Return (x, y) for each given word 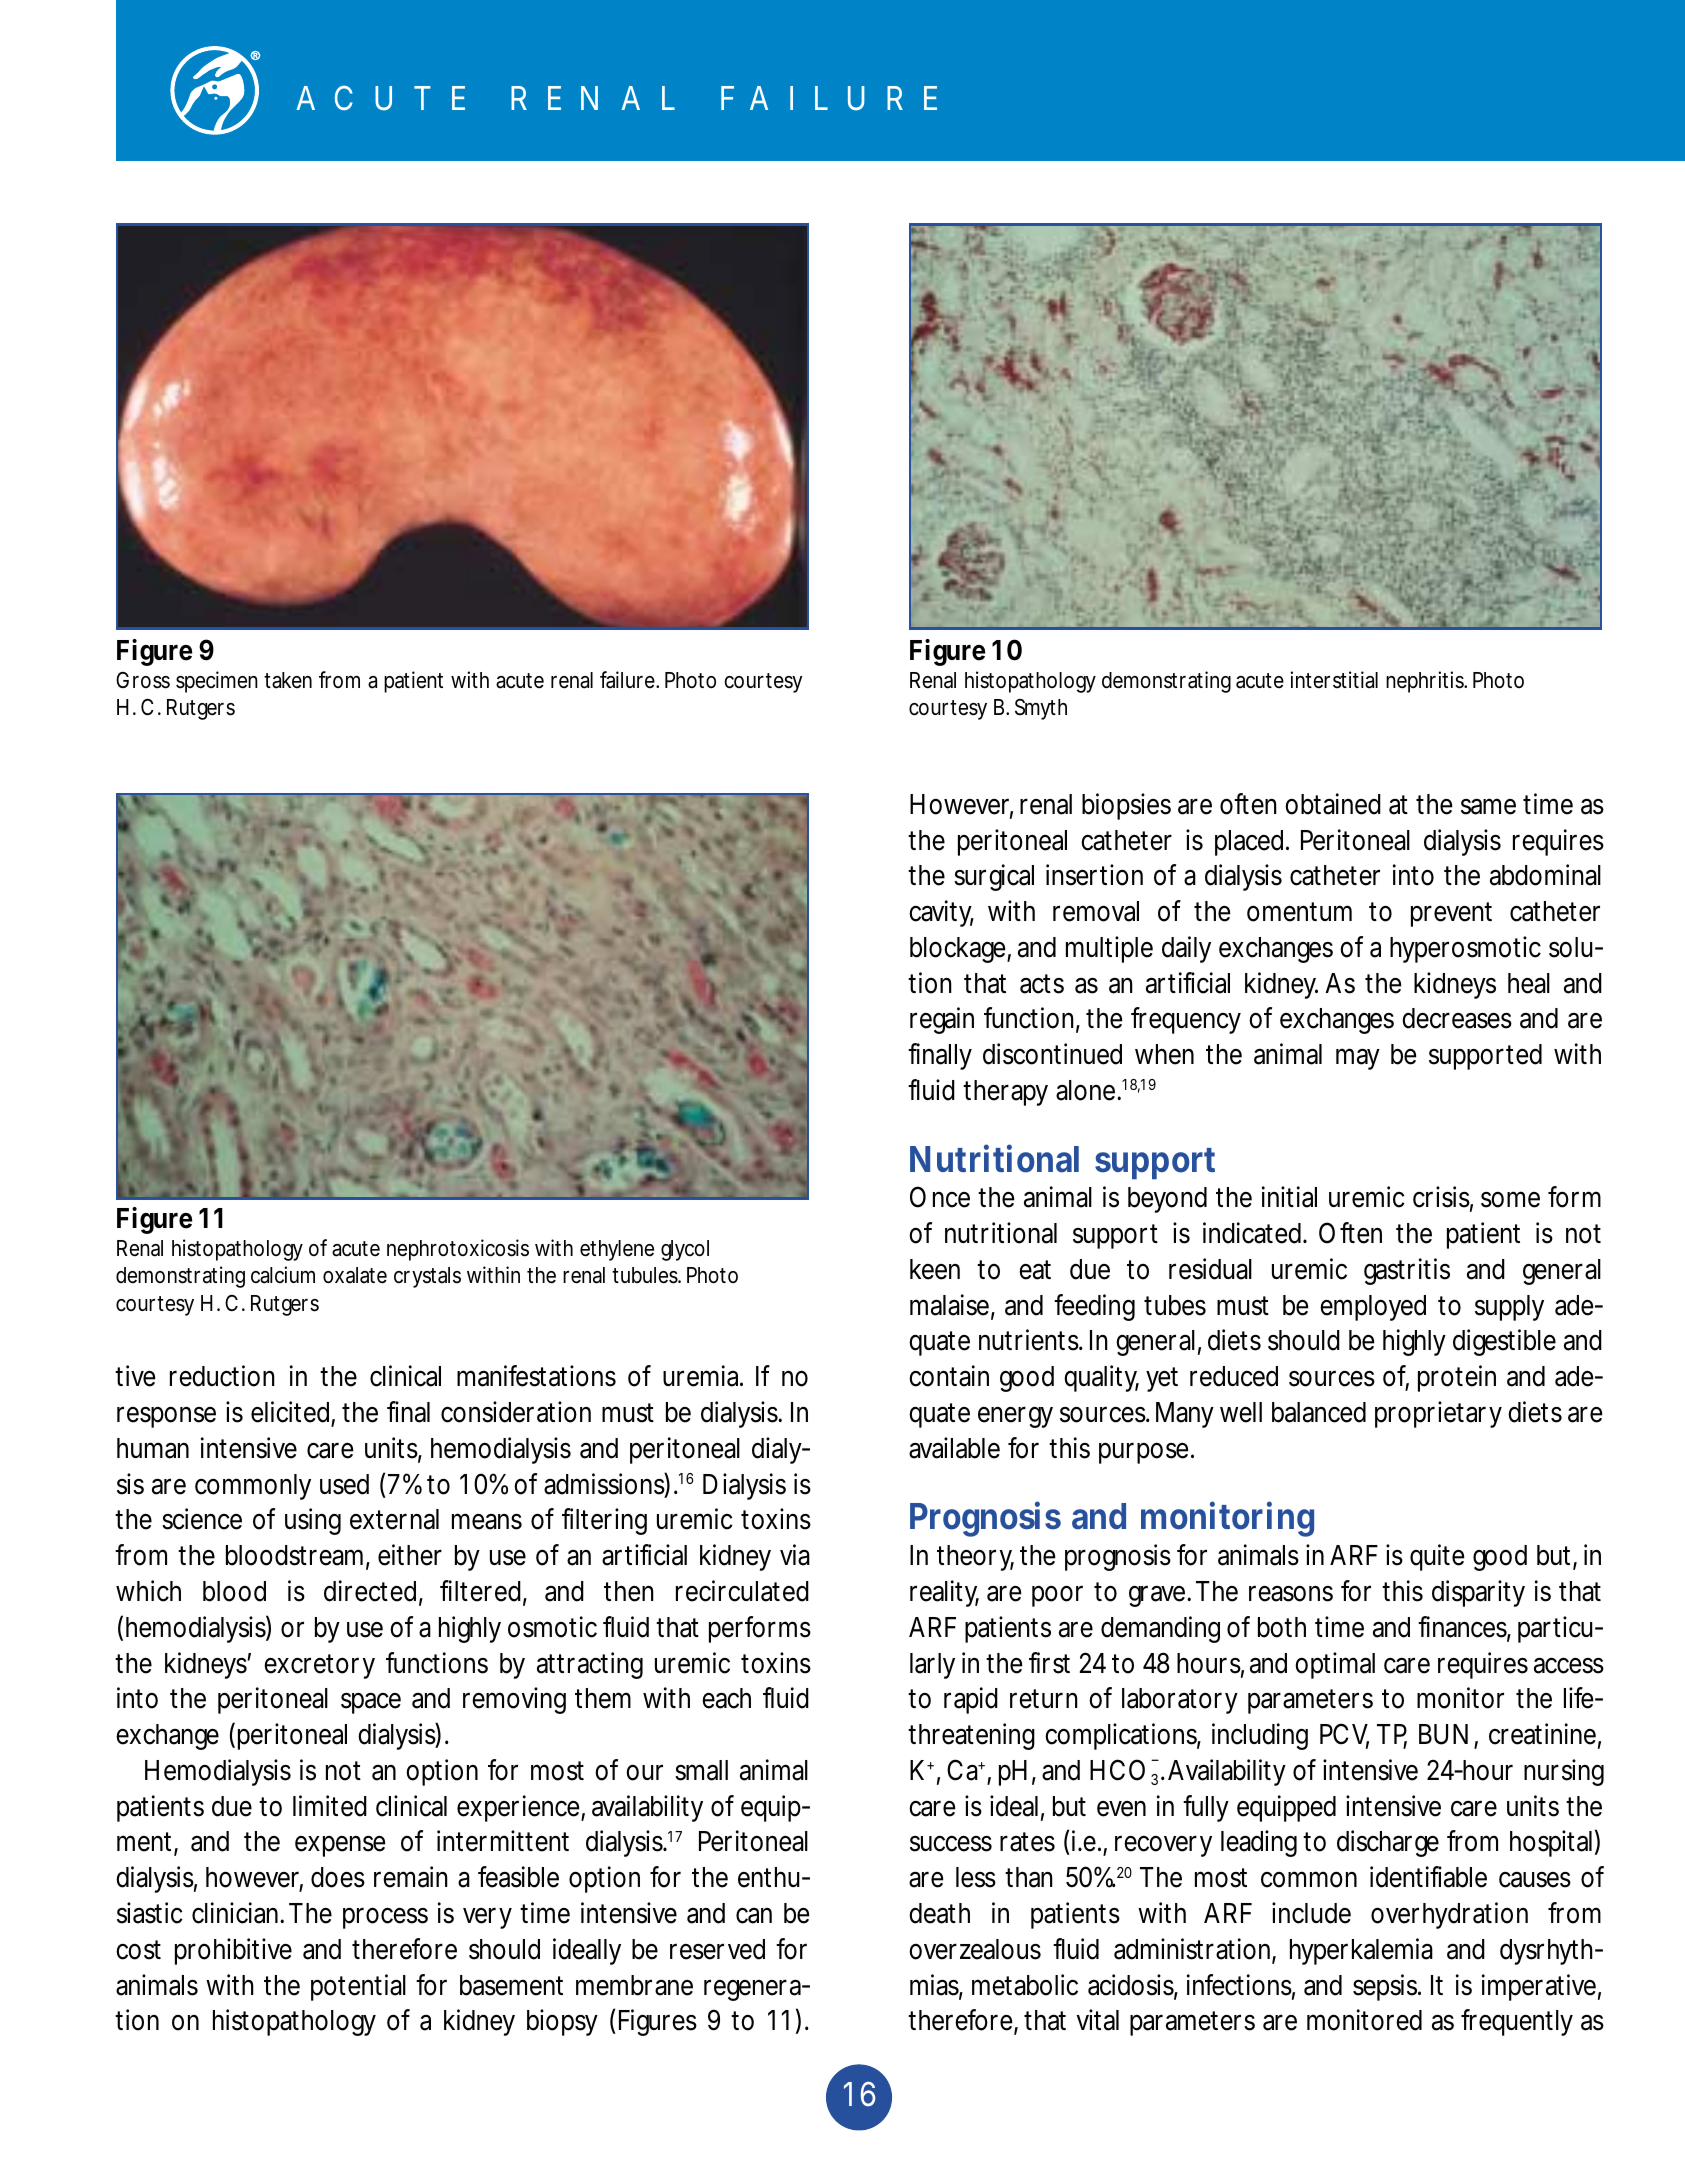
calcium (283, 1275)
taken (288, 680)
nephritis (1426, 682)
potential (358, 1987)
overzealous (975, 1949)
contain (949, 1376)
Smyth (1041, 709)
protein (1457, 1378)
